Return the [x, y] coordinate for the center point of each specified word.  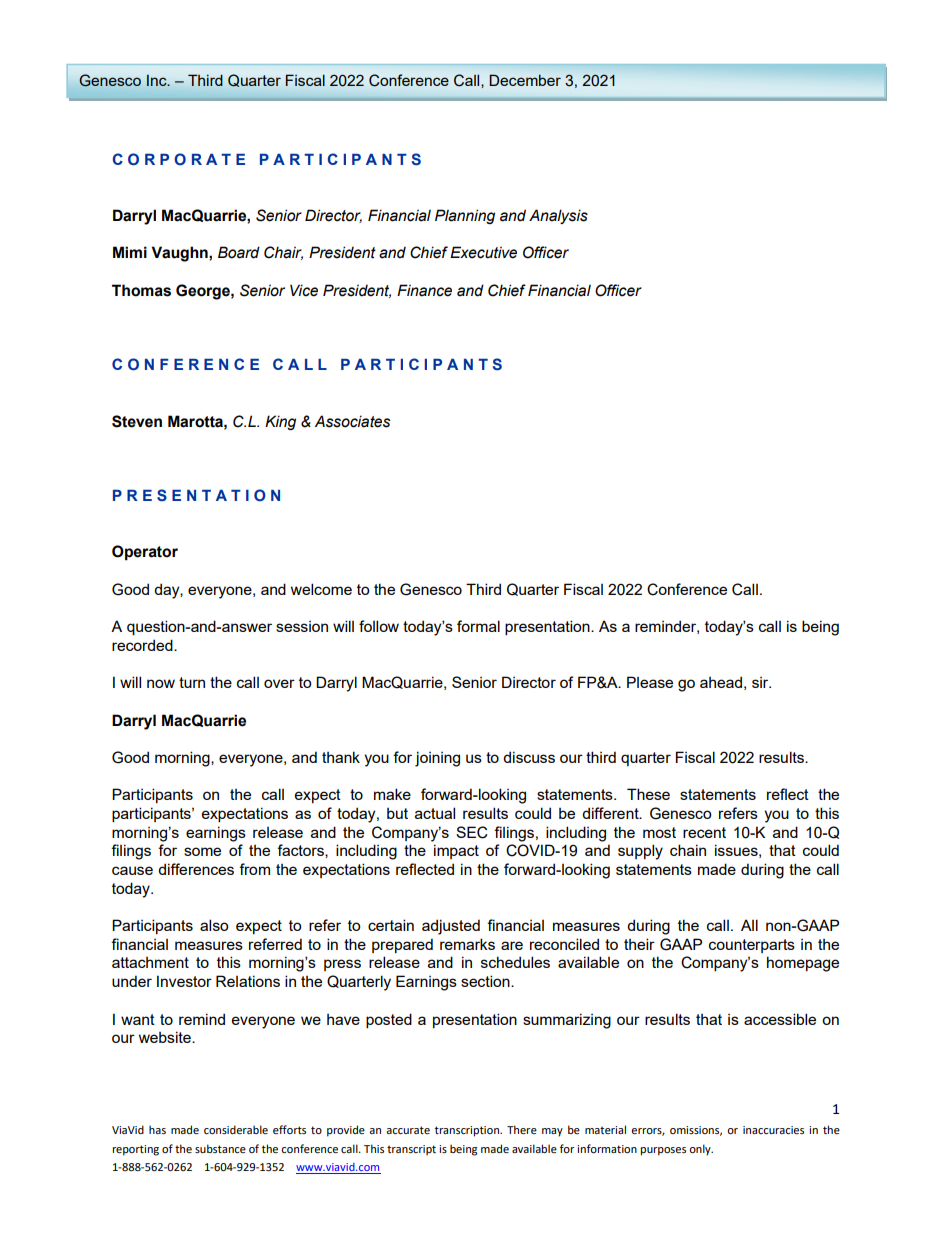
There [522, 1129]
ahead [721, 682]
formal [478, 626]
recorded [143, 645]
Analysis [558, 216]
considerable [236, 1129]
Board [239, 252]
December [525, 80]
